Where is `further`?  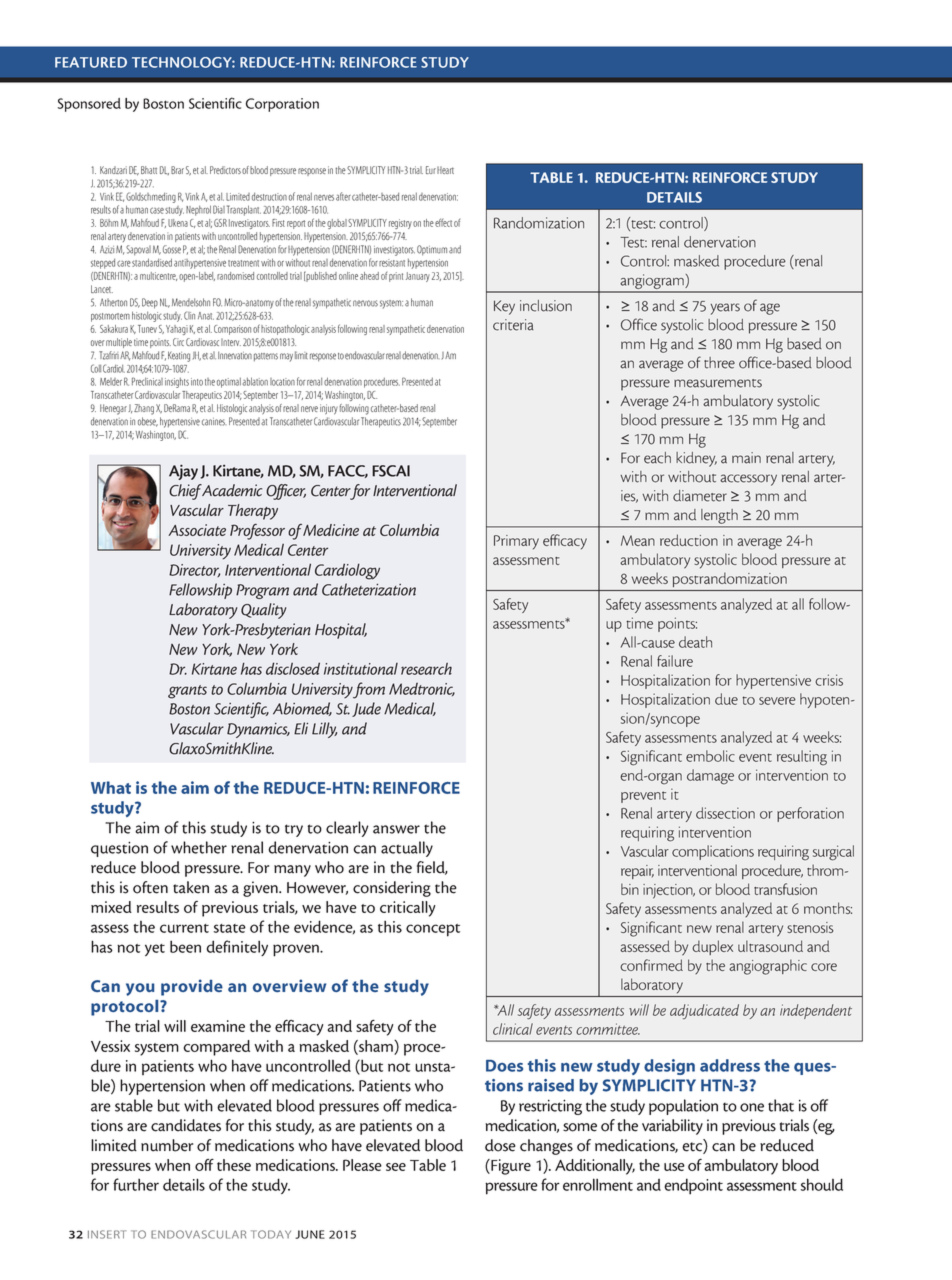 further is located at coordinates (136, 1184).
